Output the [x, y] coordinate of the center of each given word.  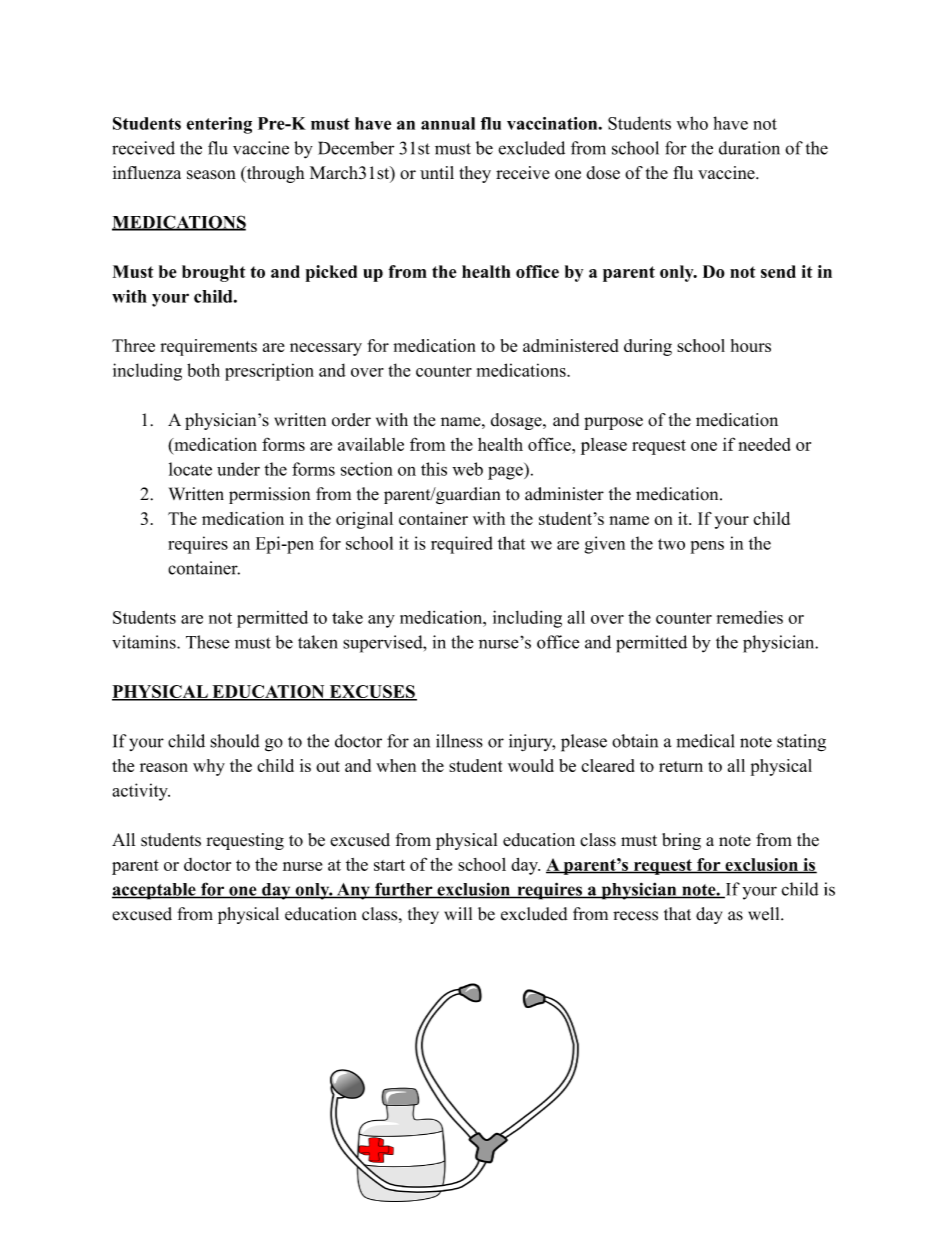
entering [219, 125]
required [462, 545]
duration [749, 148]
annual [448, 123]
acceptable [155, 891]
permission [269, 495]
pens [707, 547]
